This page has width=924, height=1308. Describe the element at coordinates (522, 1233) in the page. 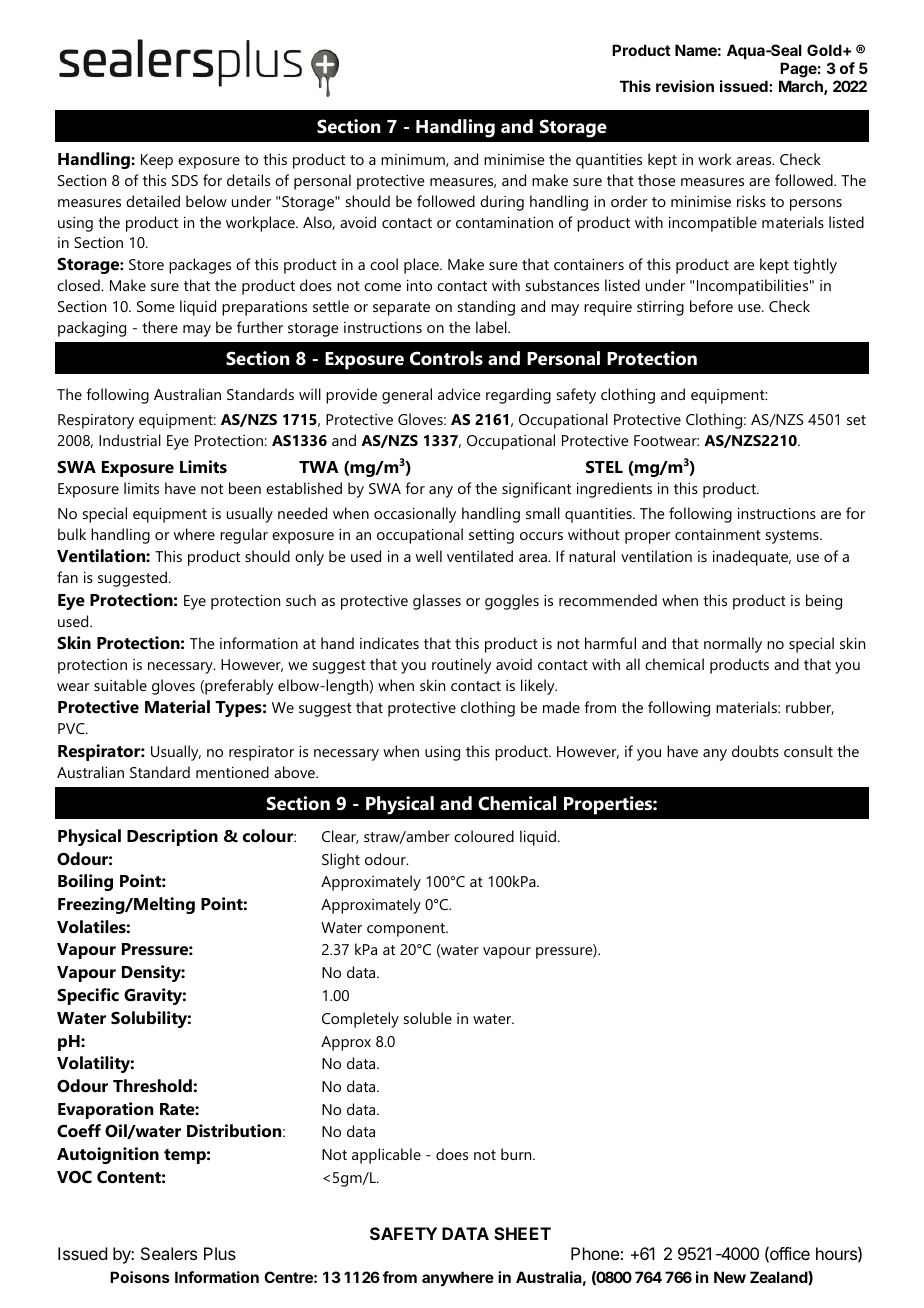

I see `SHEET` at that location.
